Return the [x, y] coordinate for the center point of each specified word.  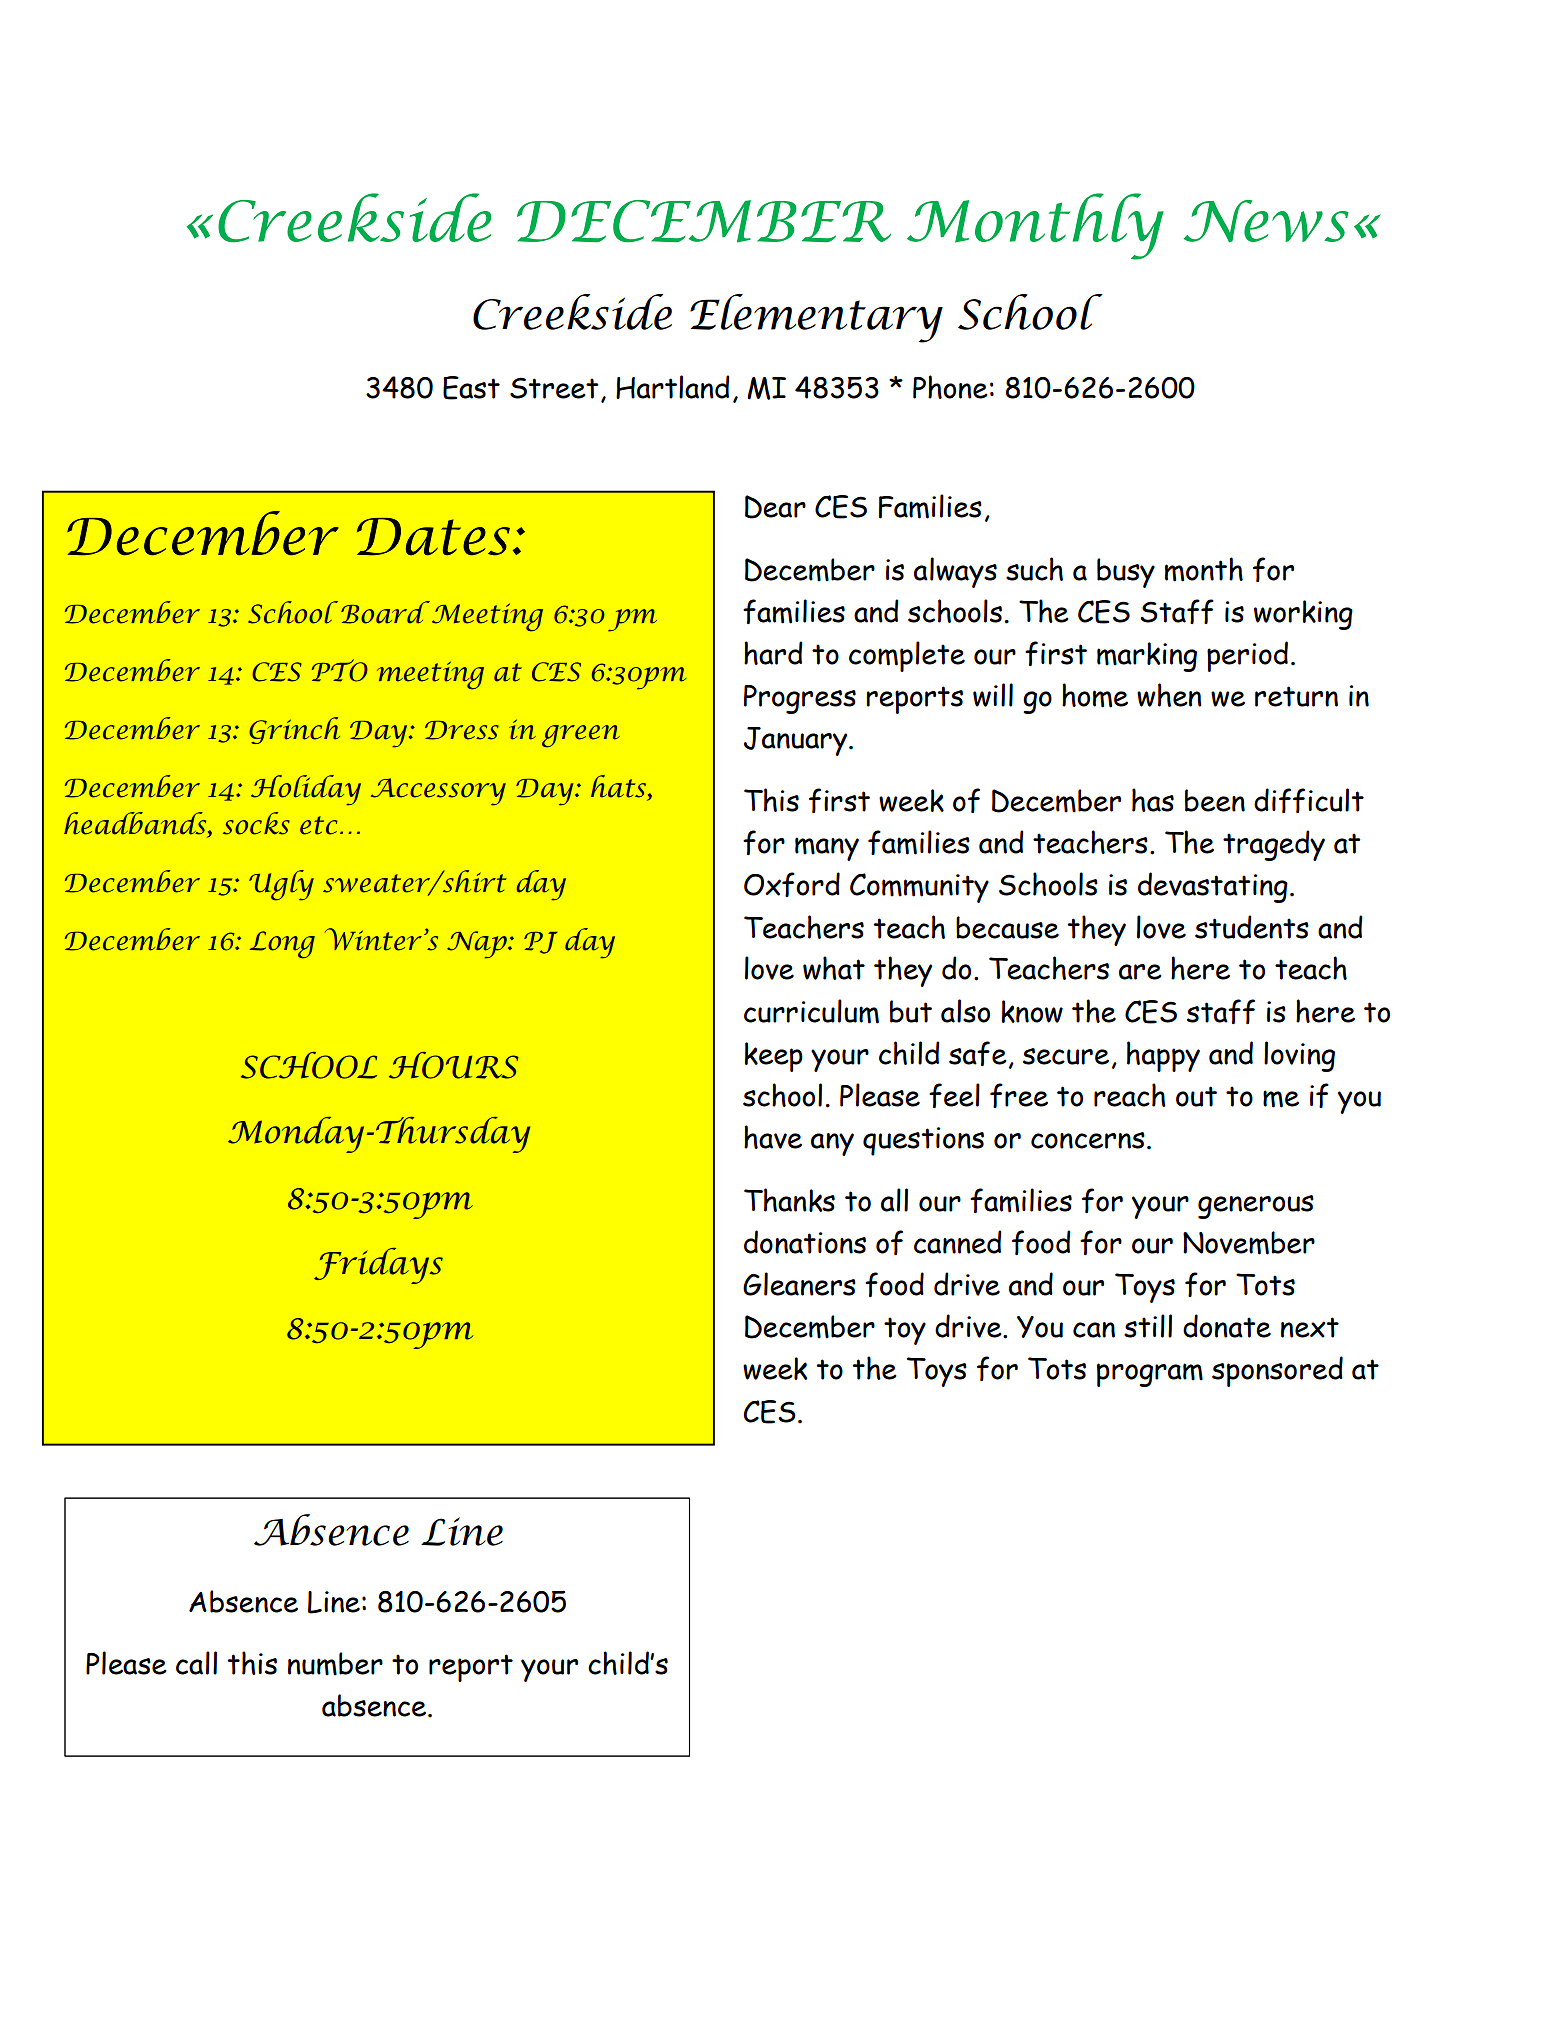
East [471, 388]
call [196, 1663]
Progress [800, 699]
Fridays [378, 1266]
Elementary [816, 318]
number [335, 1664]
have [773, 1137]
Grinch [294, 730]
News [1266, 221]
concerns [1088, 1140]
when [1169, 695]
